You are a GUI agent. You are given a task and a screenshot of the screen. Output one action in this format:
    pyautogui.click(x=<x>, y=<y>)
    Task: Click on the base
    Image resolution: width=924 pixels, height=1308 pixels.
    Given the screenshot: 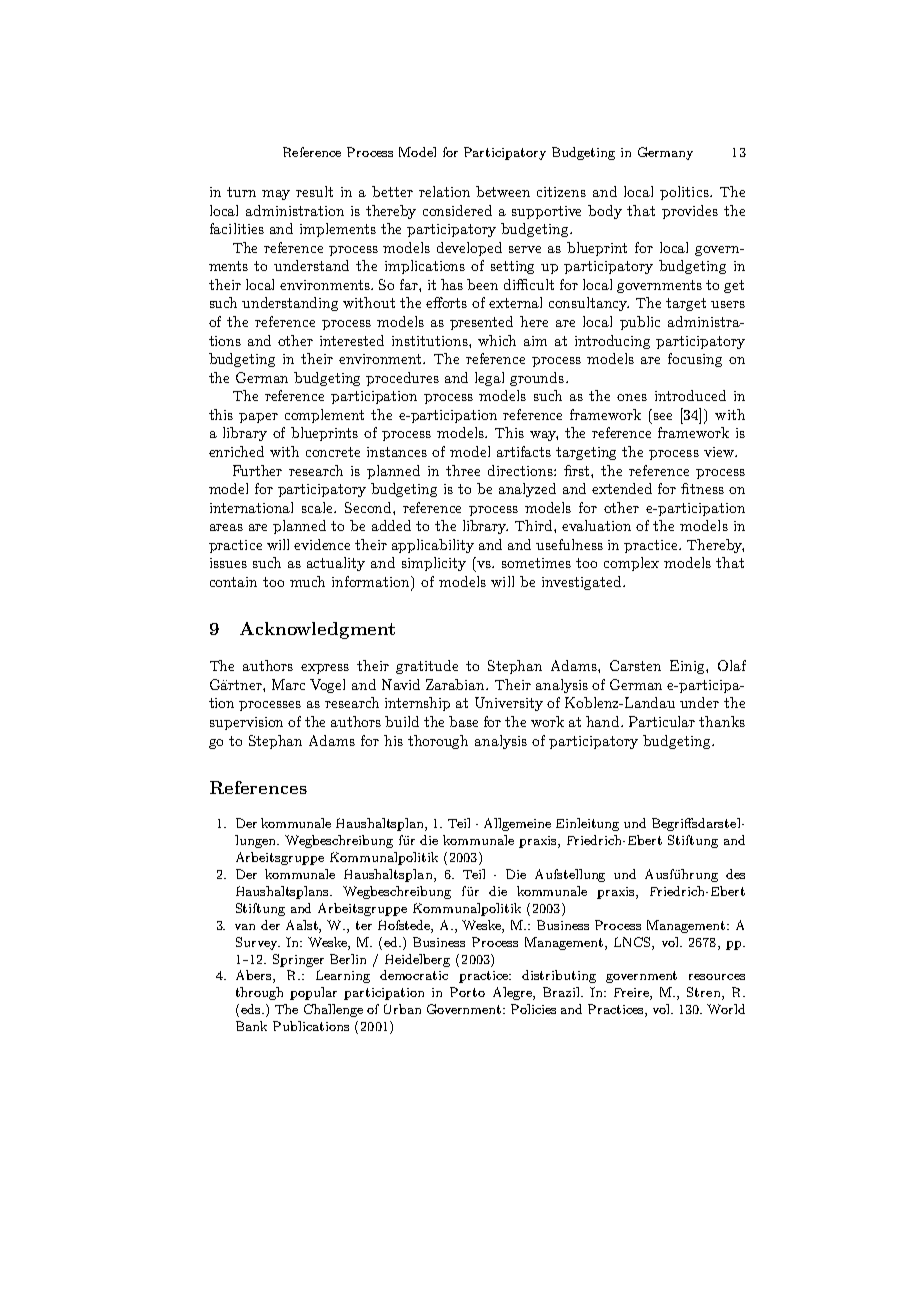 What is the action you would take?
    pyautogui.click(x=463, y=721)
